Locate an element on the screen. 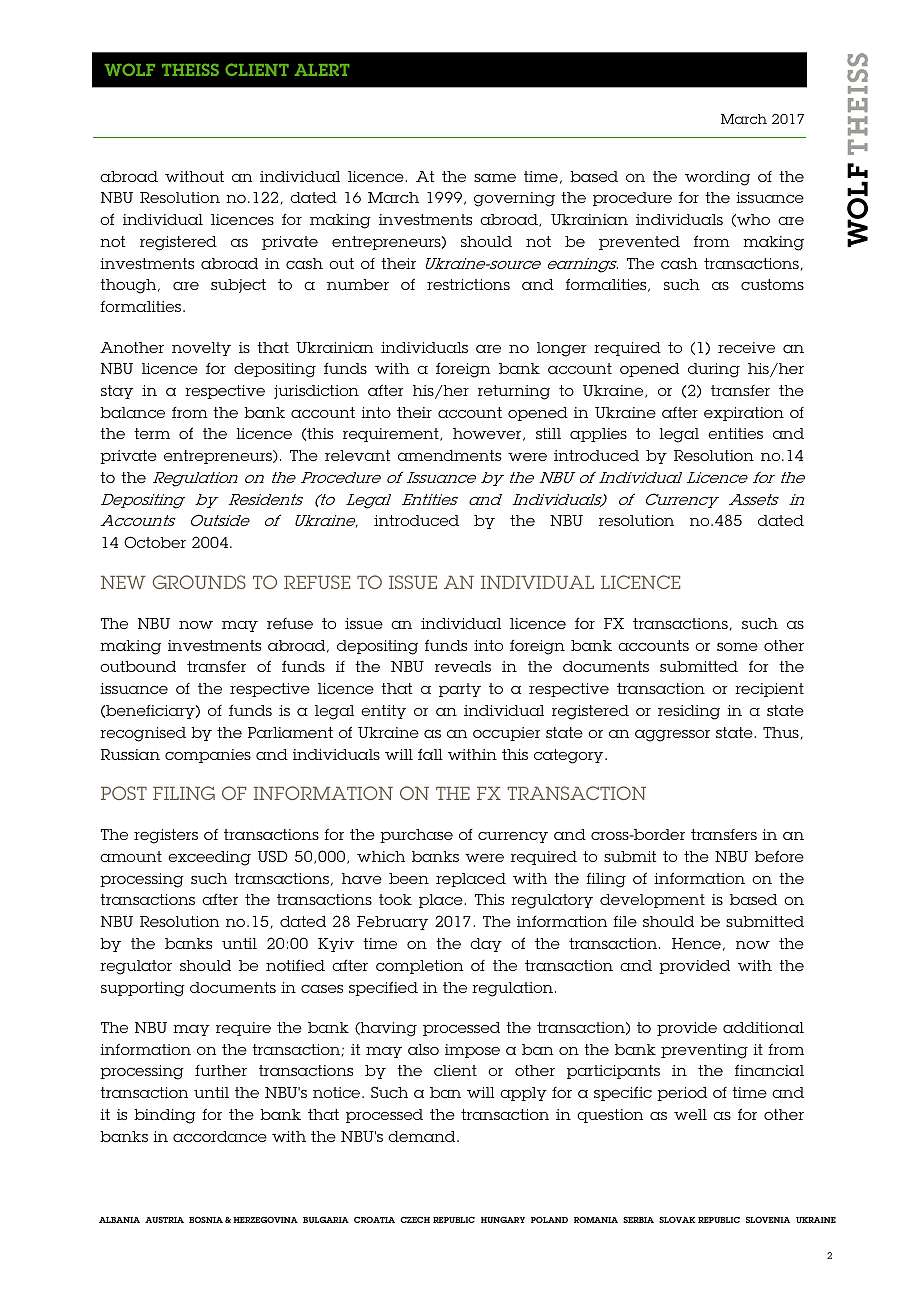  BOSNIA is located at coordinates (206, 1219).
